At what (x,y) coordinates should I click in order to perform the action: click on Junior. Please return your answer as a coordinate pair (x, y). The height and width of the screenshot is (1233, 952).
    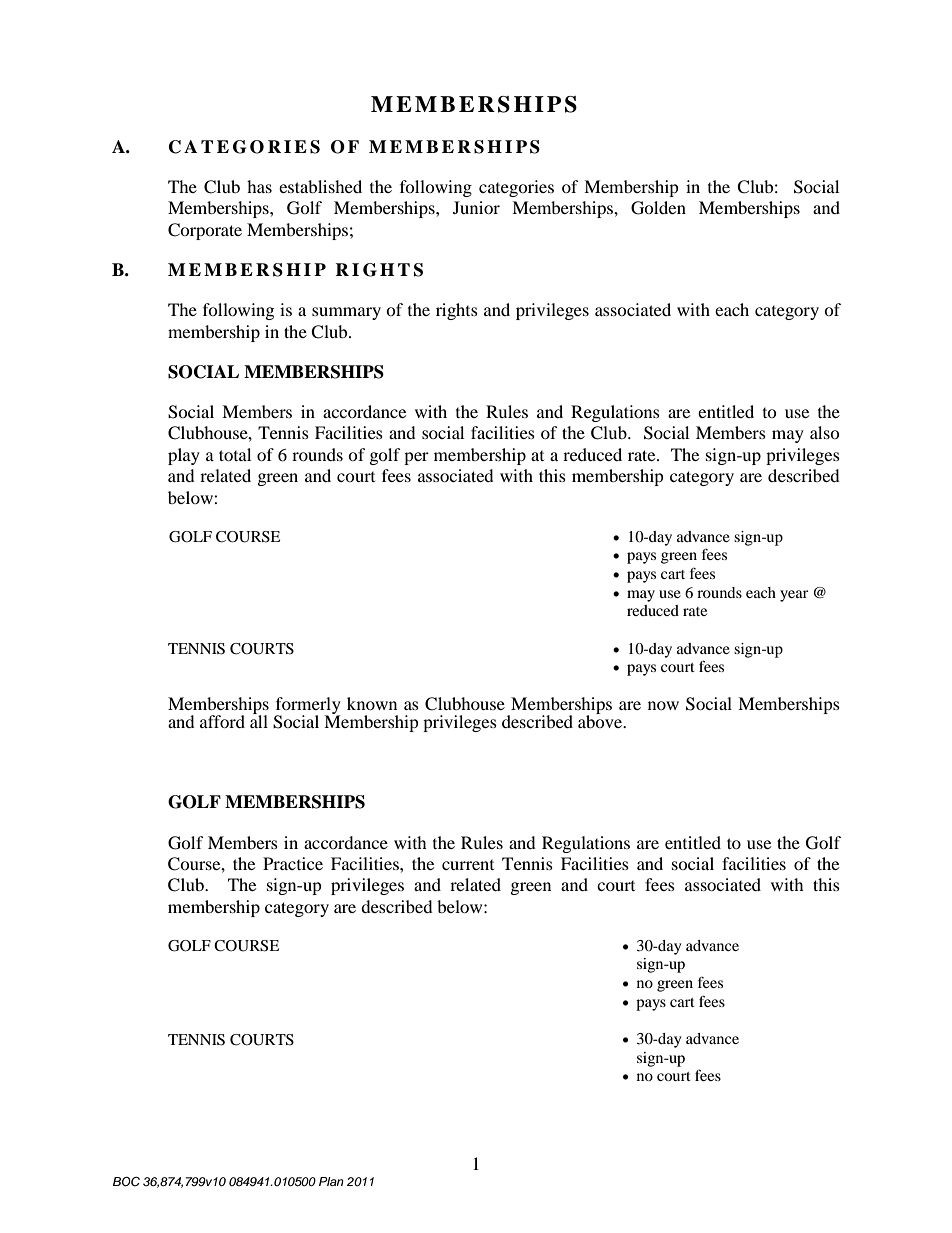
    Looking at the image, I should click on (476, 207).
